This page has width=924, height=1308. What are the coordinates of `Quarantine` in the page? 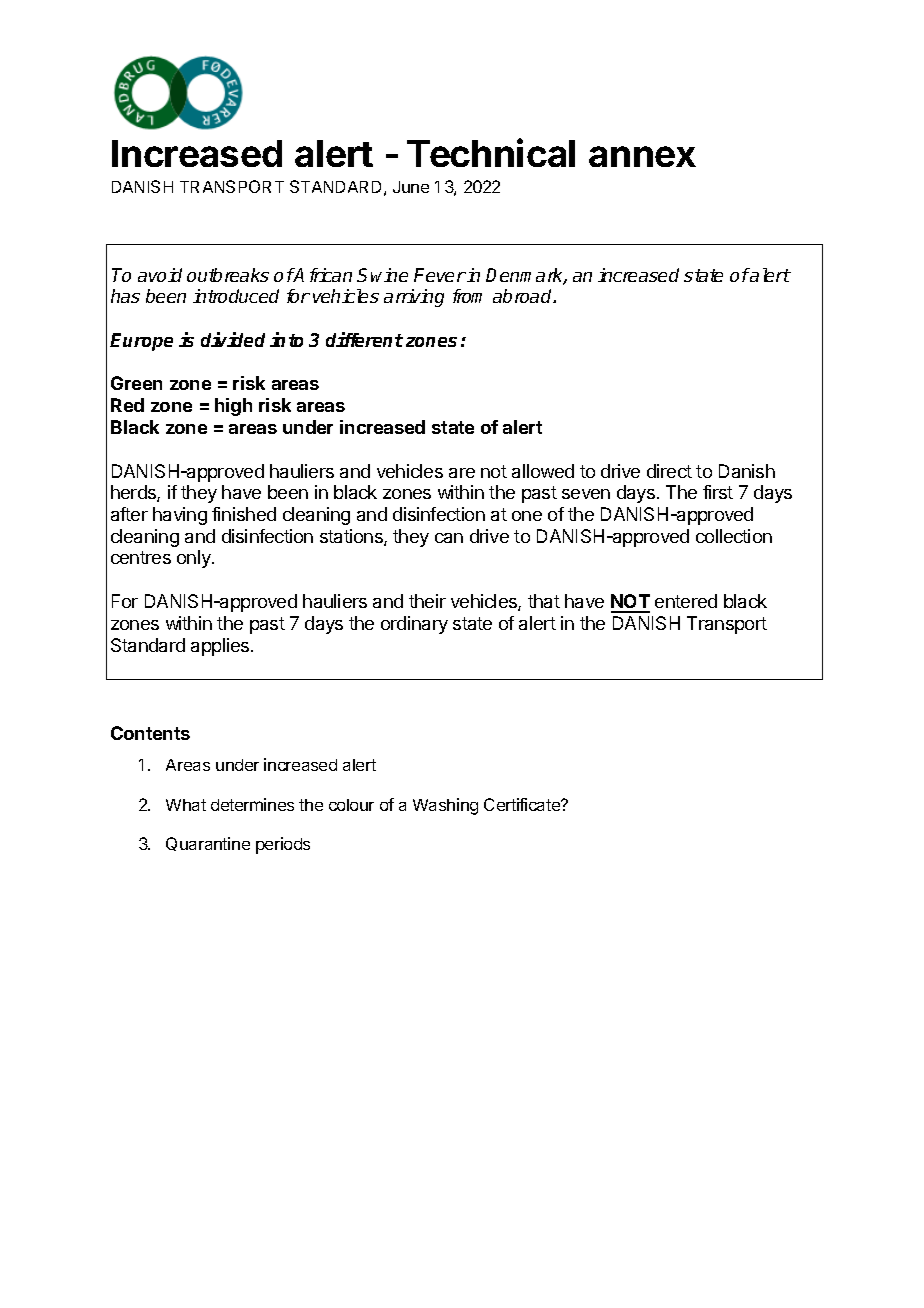 It's located at (208, 844).
